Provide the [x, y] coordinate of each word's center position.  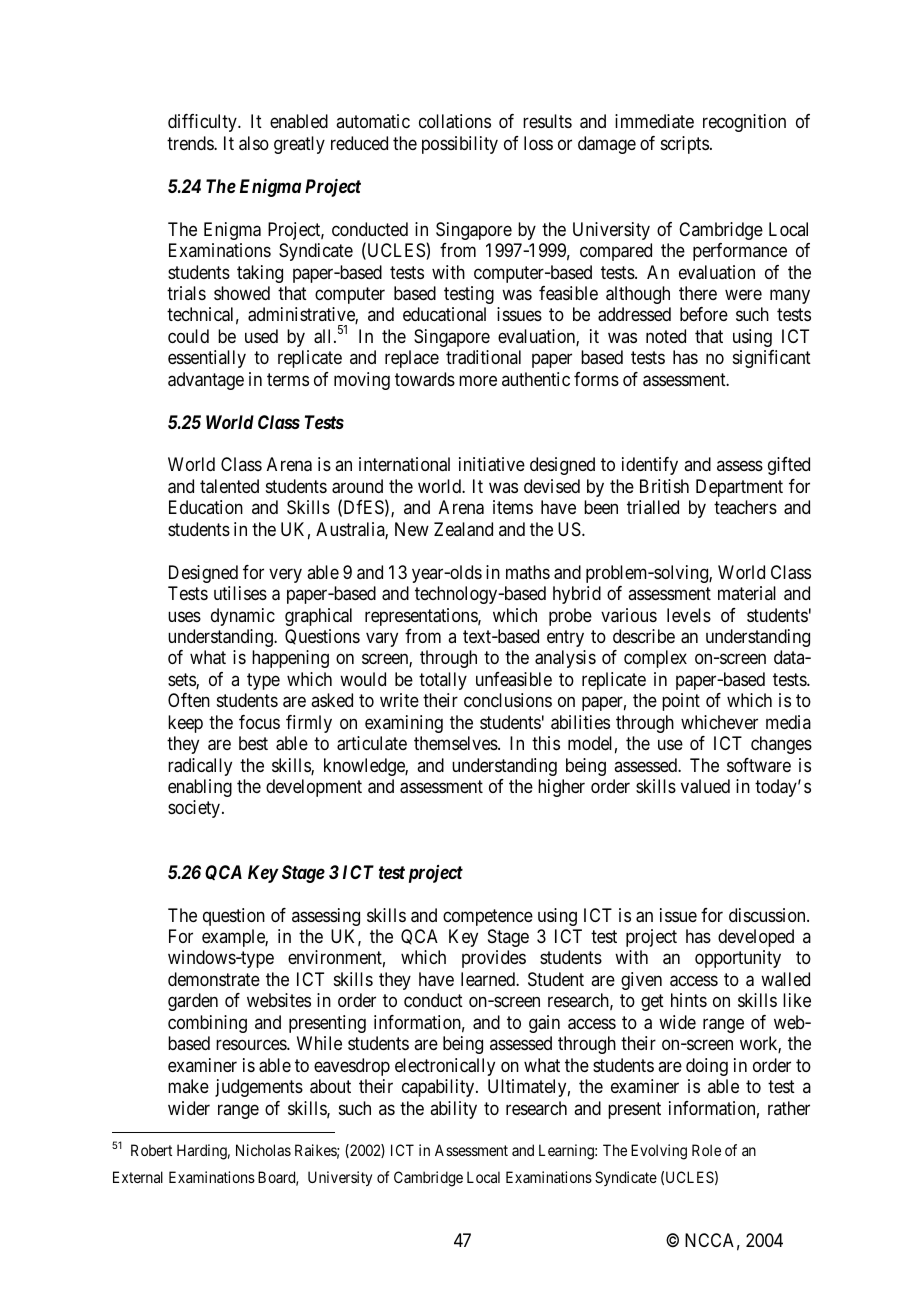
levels [689, 615]
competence [488, 917]
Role [706, 1150]
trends [191, 143]
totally [443, 681]
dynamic [243, 617]
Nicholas [263, 1150]
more [478, 380]
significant [772, 359]
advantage [206, 381]
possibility [460, 145]
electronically [445, 1067]
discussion [768, 915]
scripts [685, 145]
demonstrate [214, 979]
